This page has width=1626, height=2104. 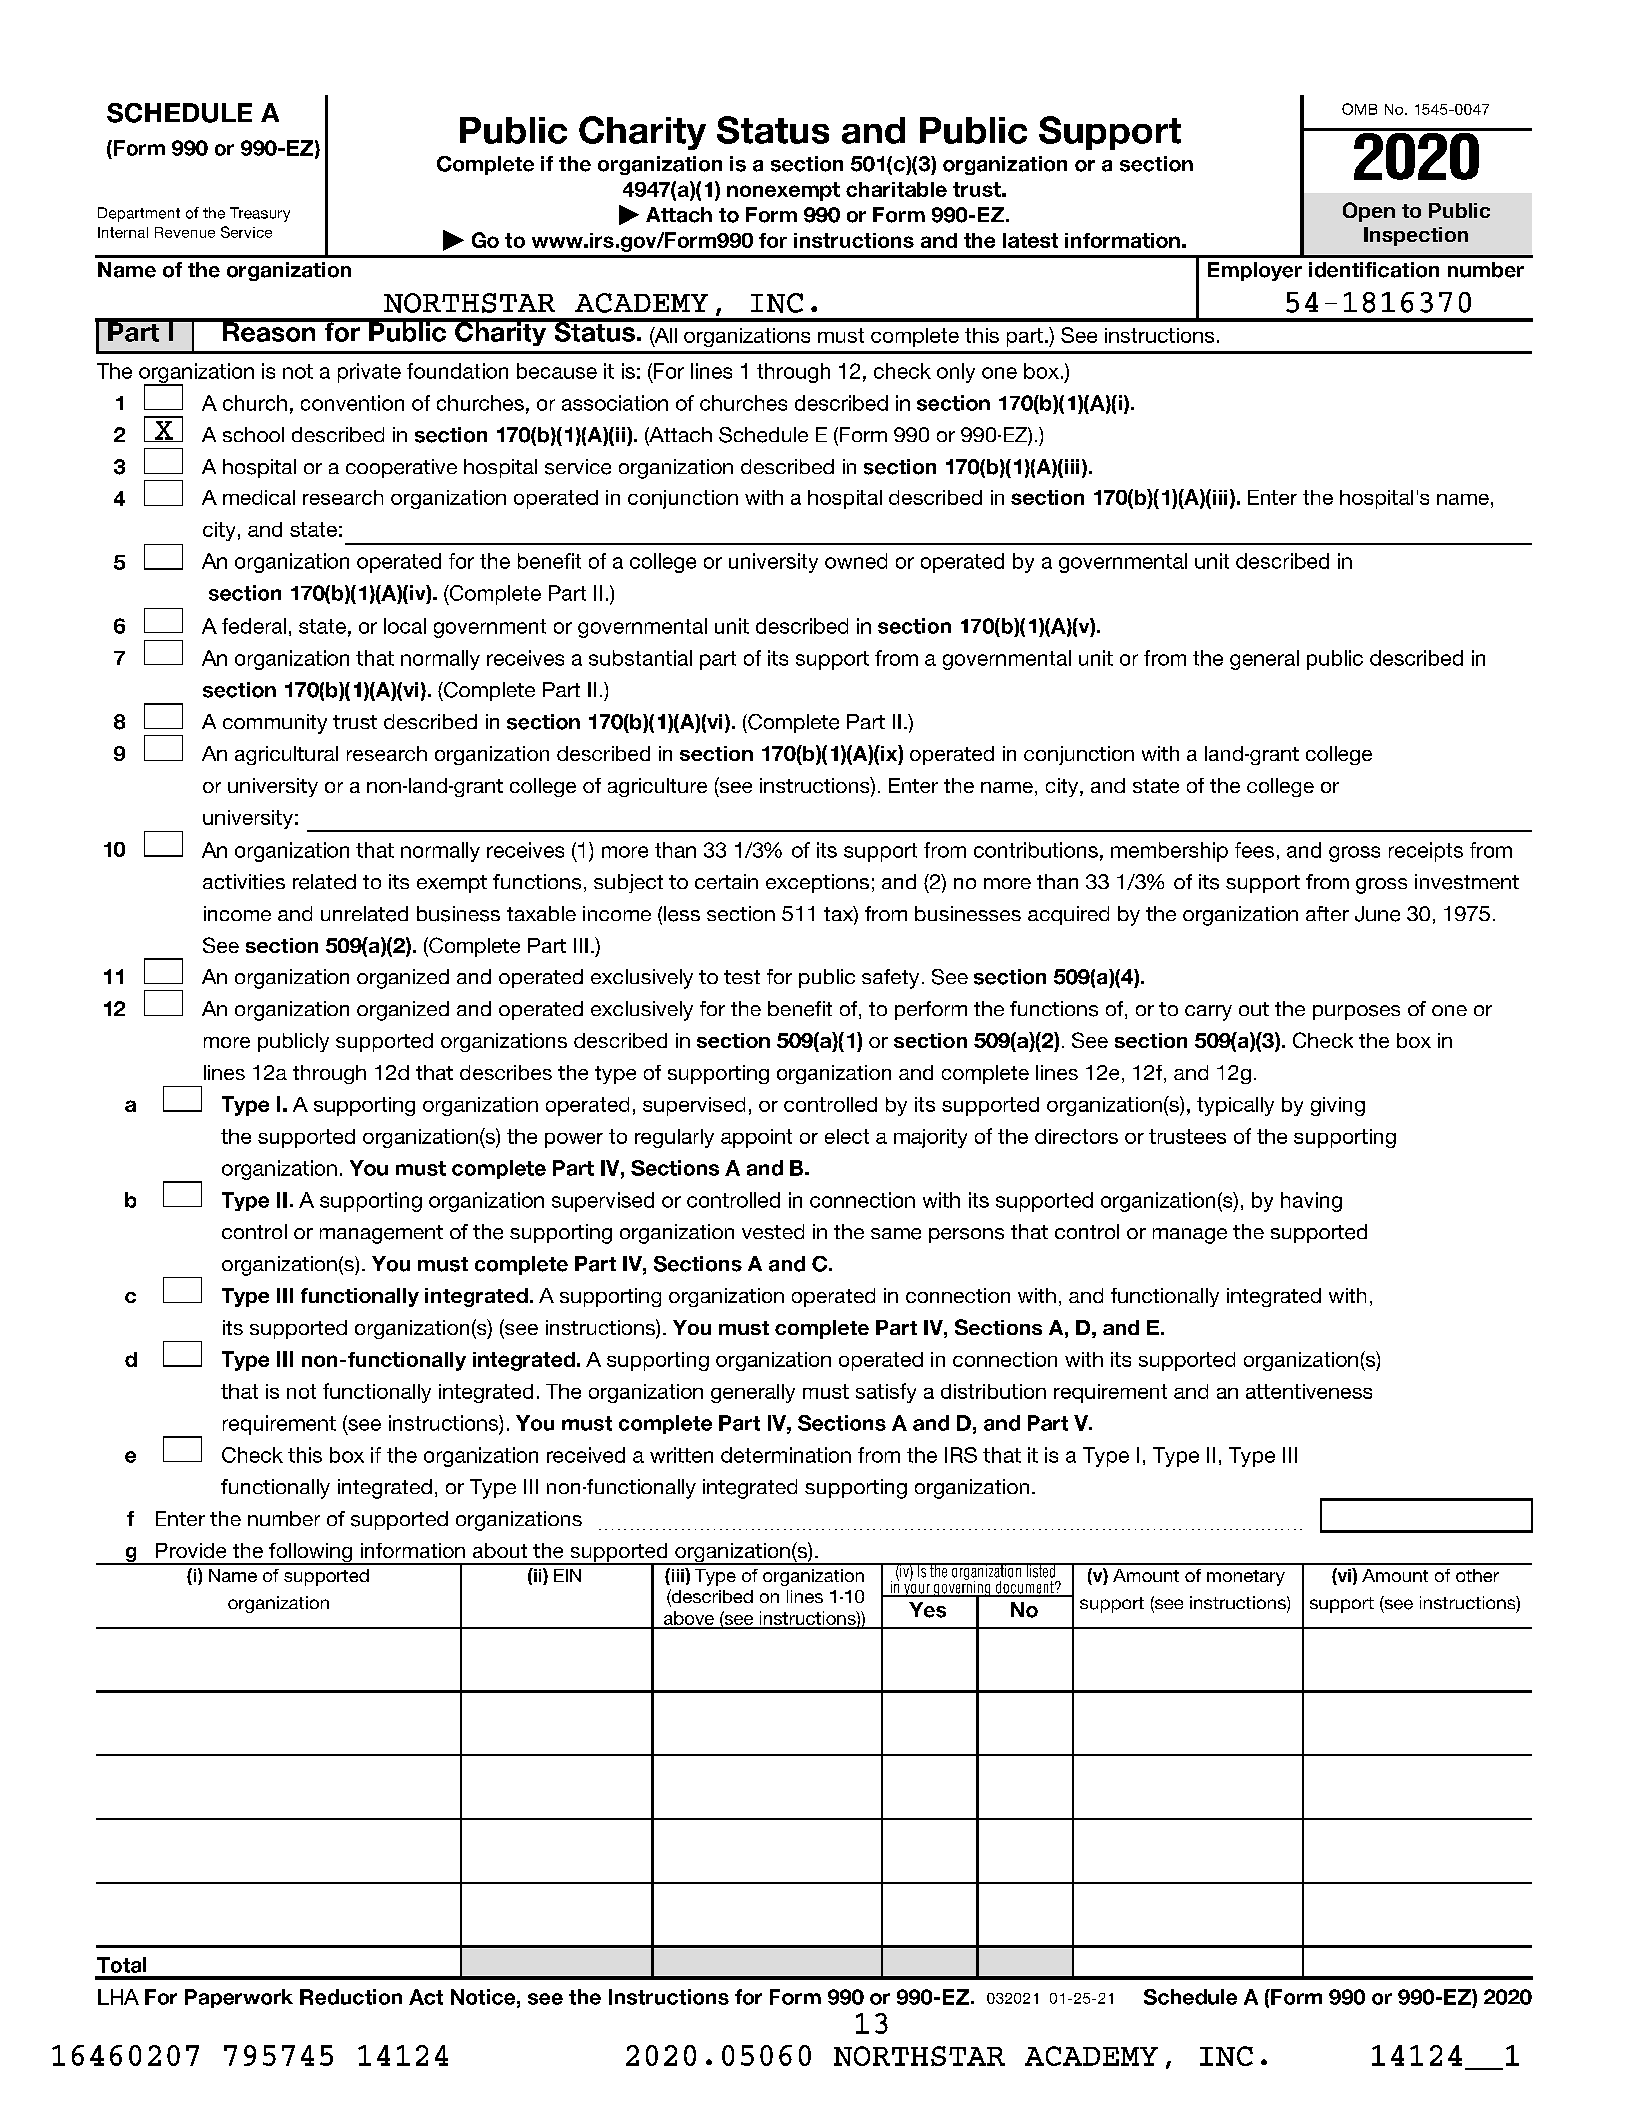 What do you see at coordinates (847, 1136) in the page?
I see `elect` at bounding box center [847, 1136].
